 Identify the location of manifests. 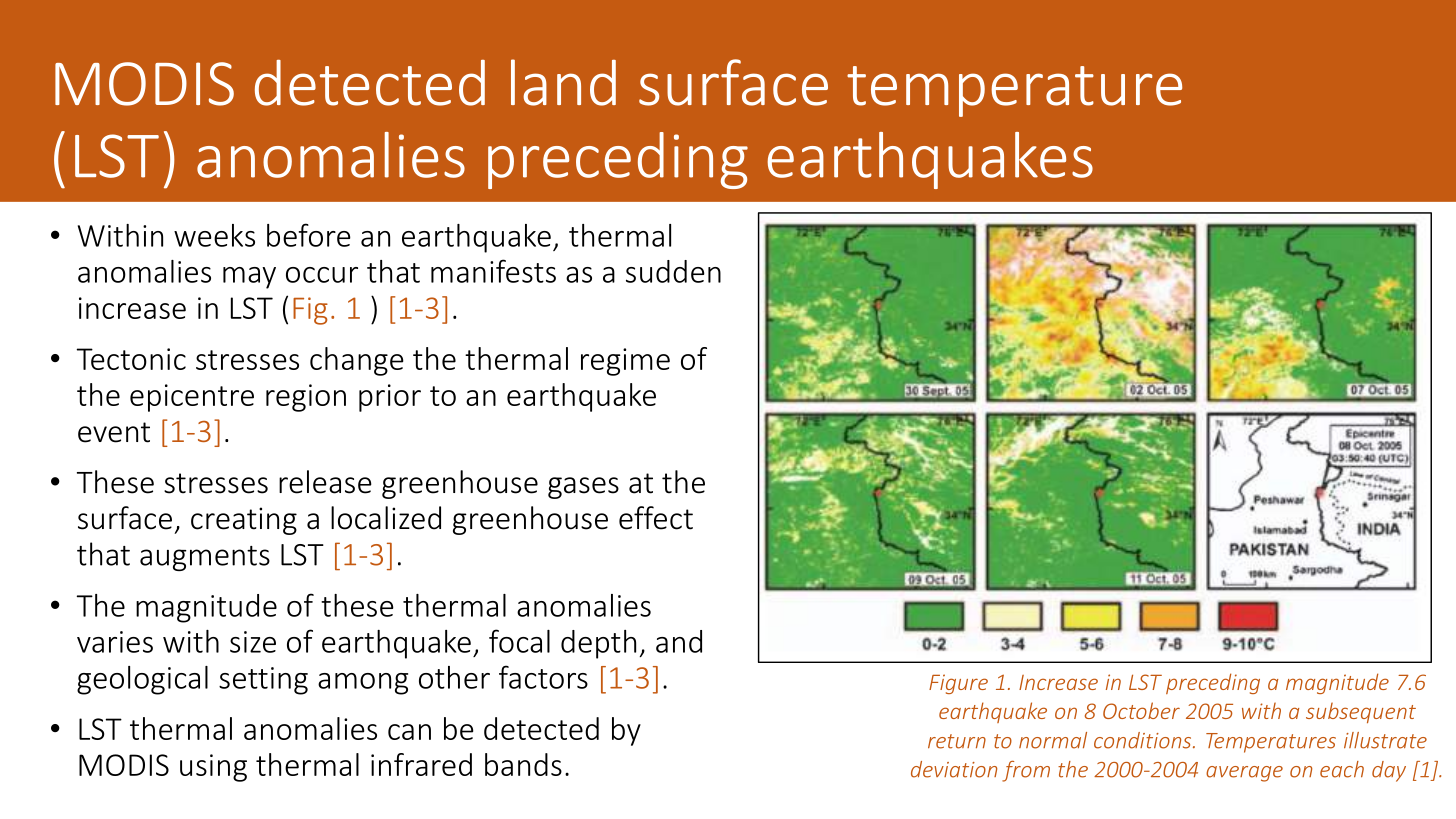
(493, 271).
